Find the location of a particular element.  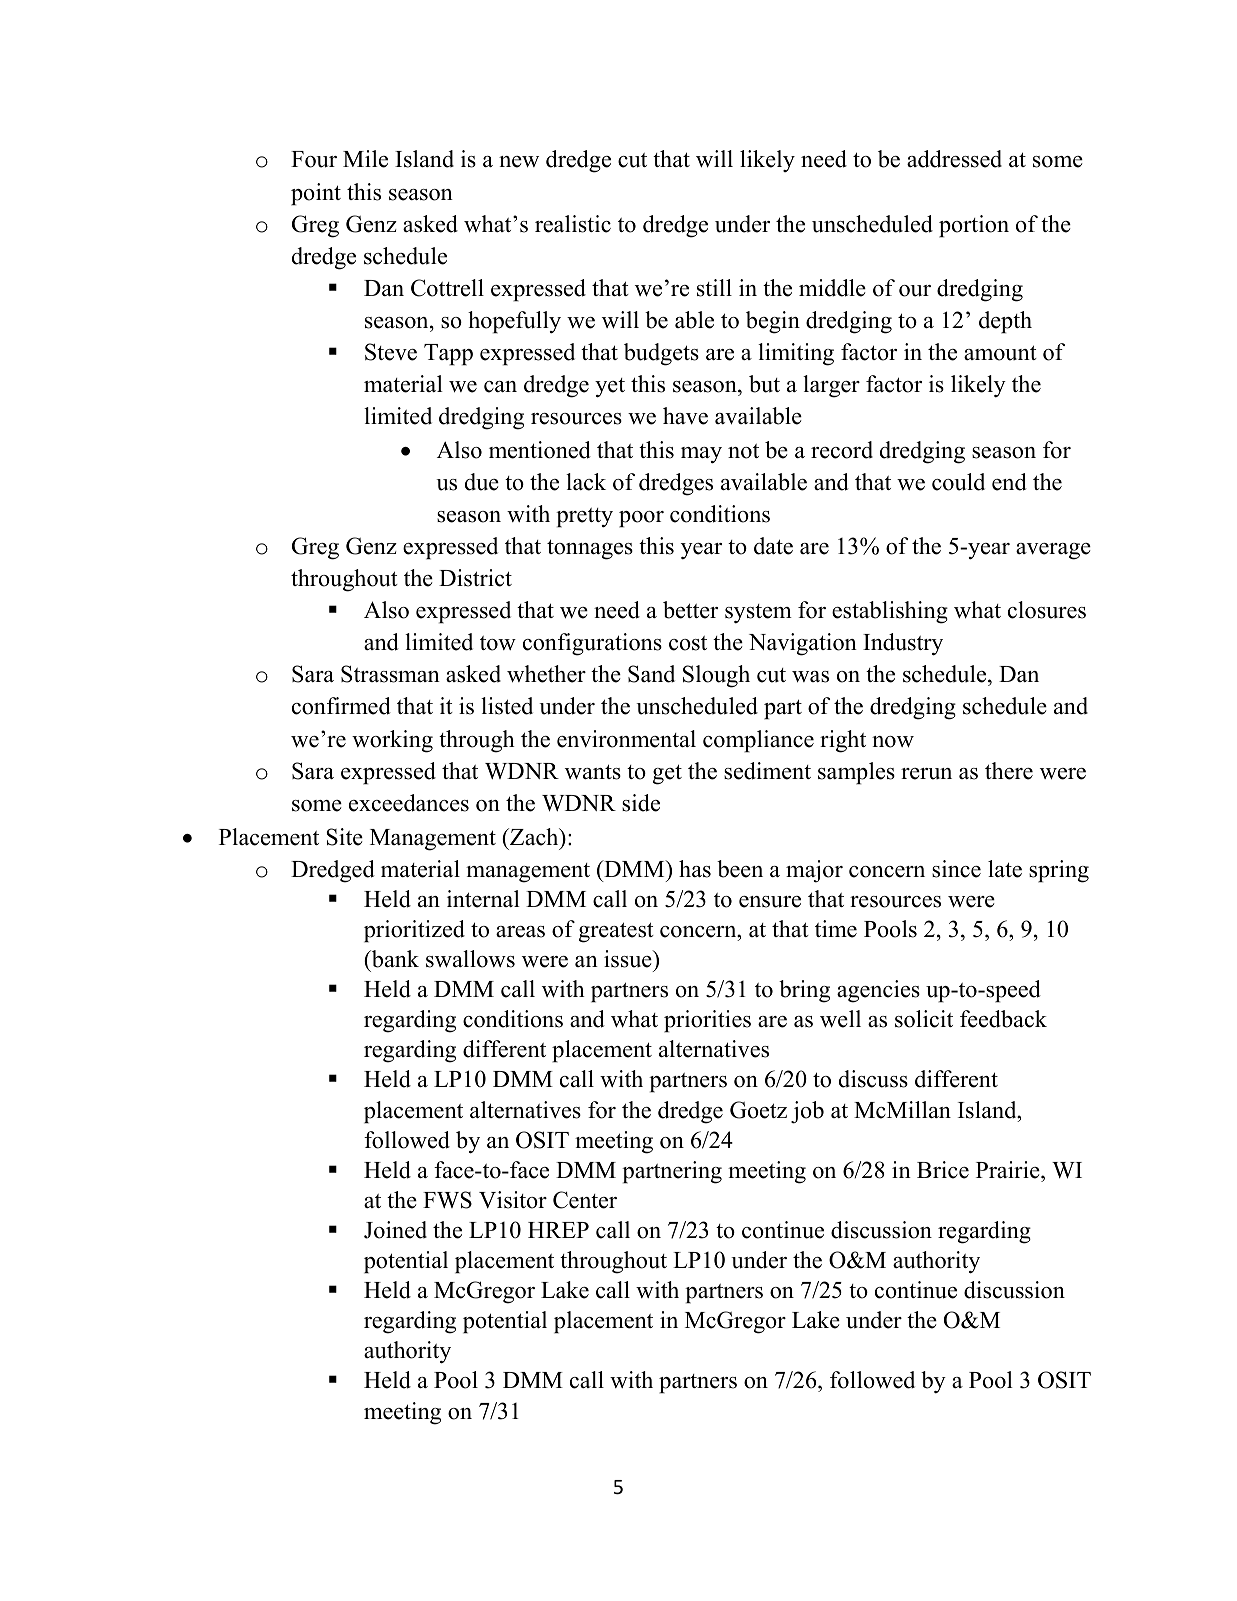

Industry is located at coordinates (903, 644).
